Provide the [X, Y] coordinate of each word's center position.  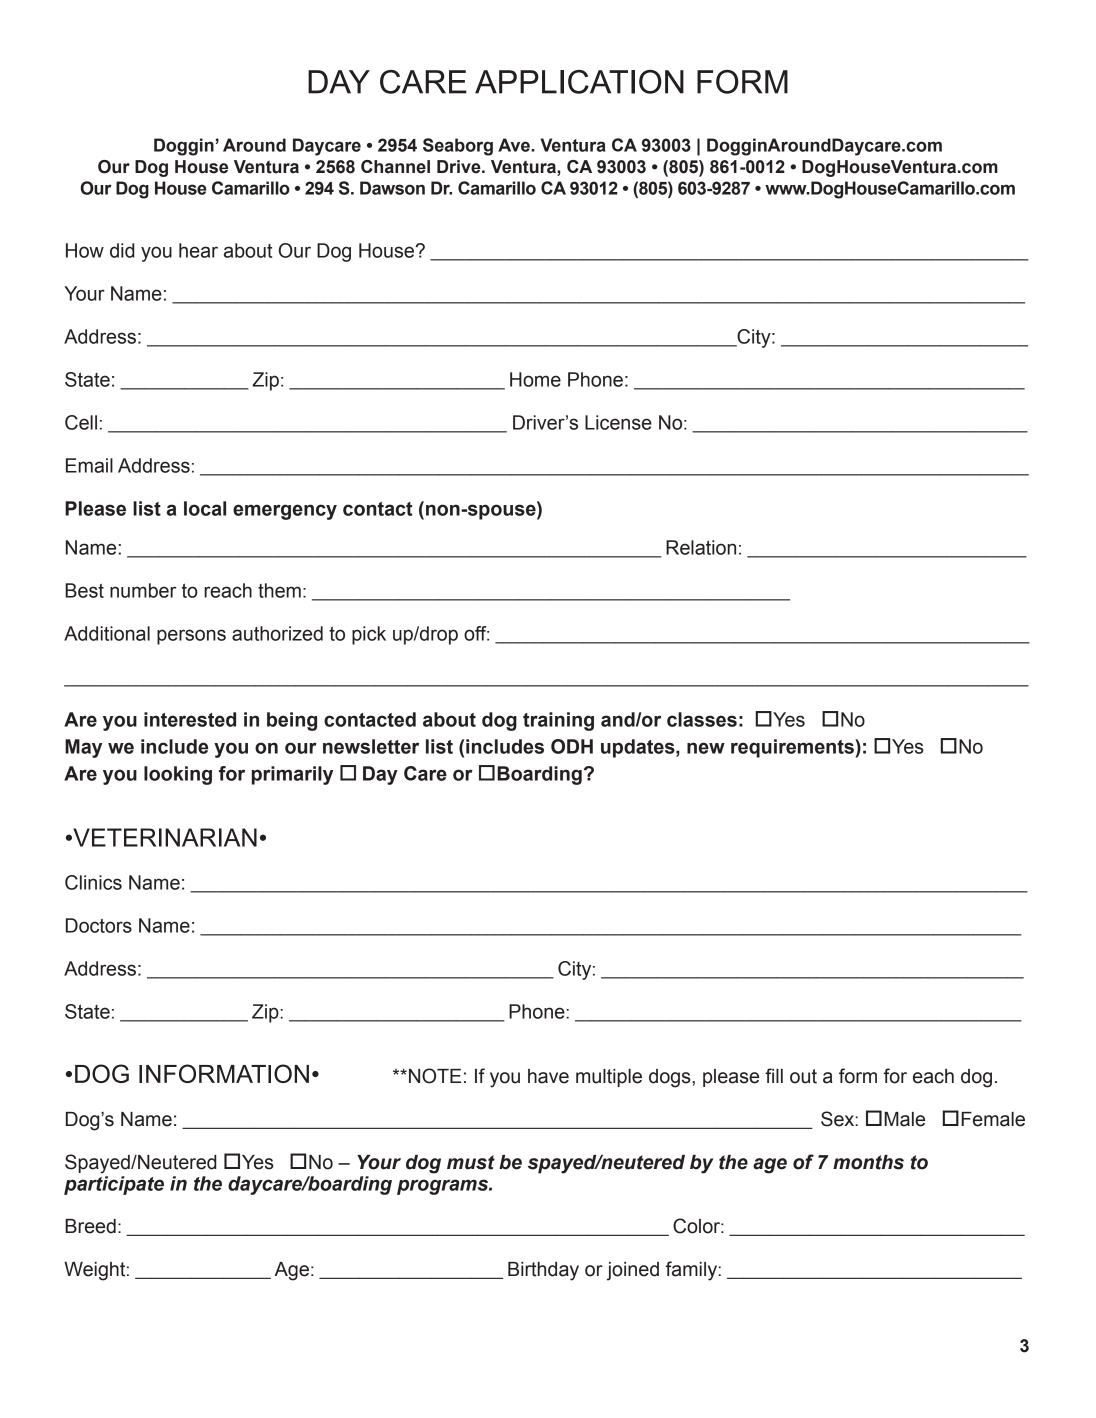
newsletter [371, 746]
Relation [701, 547]
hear [198, 250]
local [205, 508]
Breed [90, 1226]
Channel [395, 167]
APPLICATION [579, 82]
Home [535, 379]
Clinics [93, 882]
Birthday [543, 1271]
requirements [793, 748]
